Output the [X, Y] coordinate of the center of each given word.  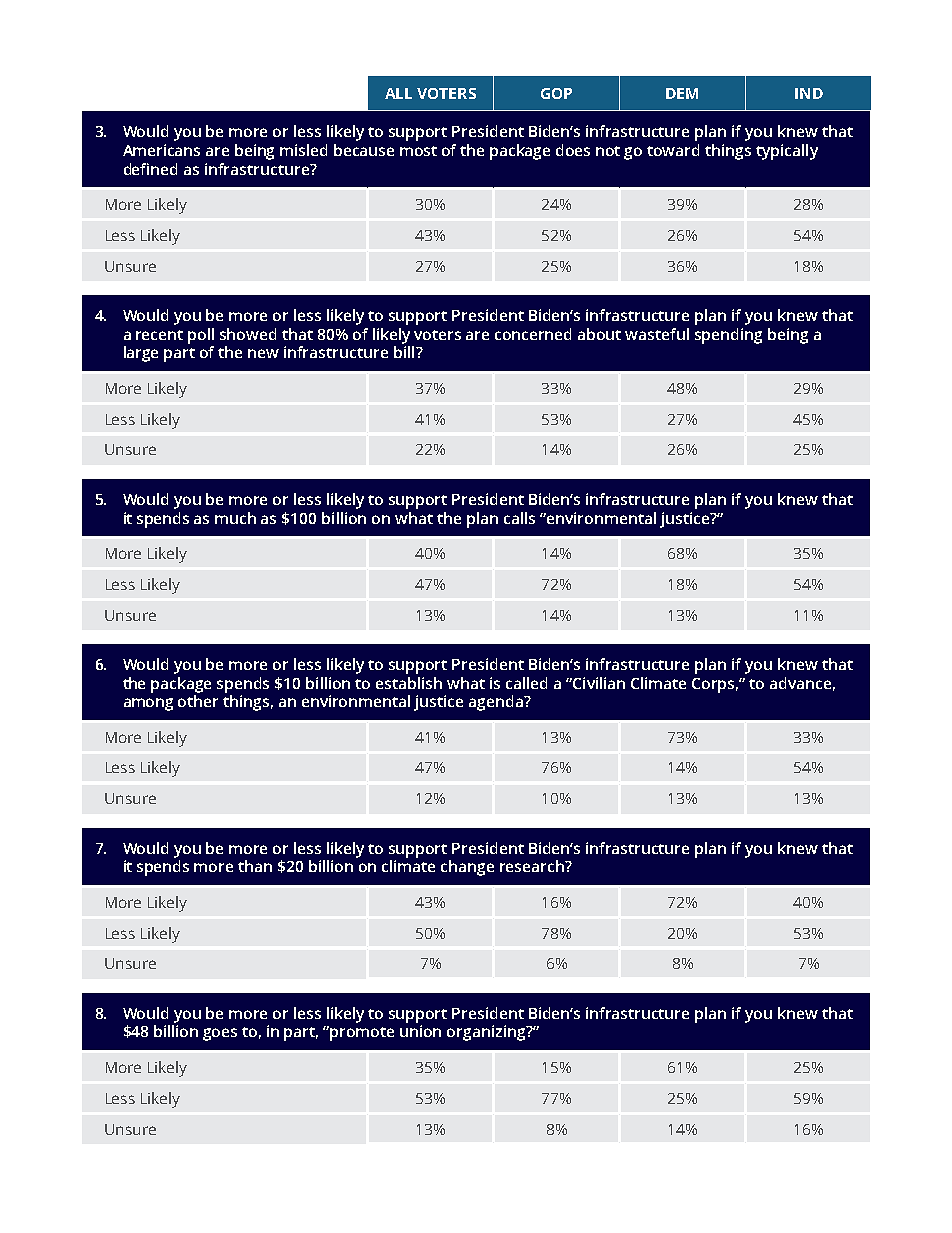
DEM [682, 93]
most [418, 151]
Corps [715, 685]
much [235, 518]
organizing [487, 1033]
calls [519, 518]
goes [220, 1034]
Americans [161, 150]
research [533, 866]
